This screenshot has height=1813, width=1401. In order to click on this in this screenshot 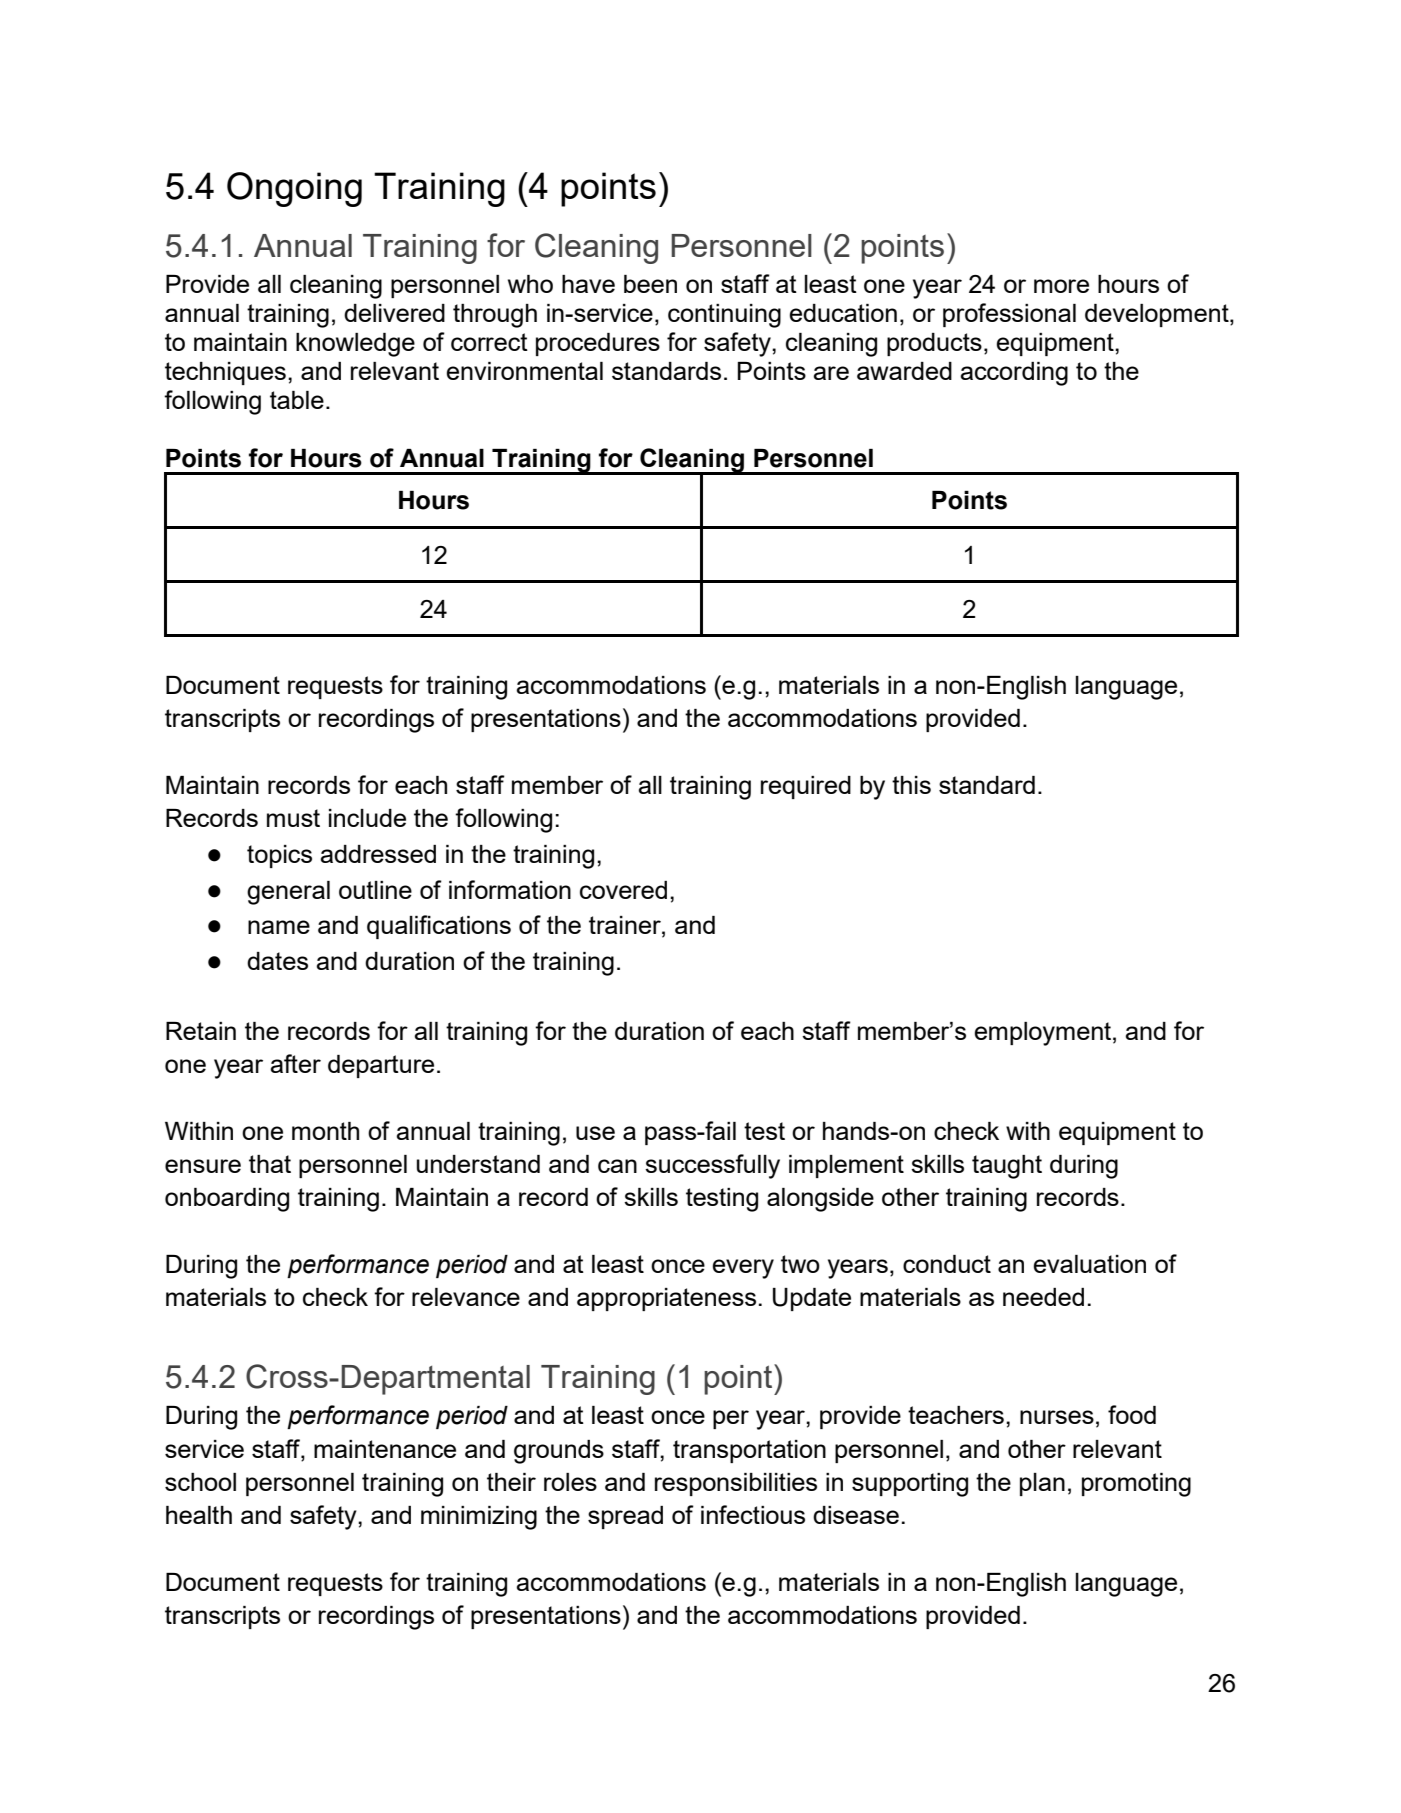, I will do `click(911, 785)`.
